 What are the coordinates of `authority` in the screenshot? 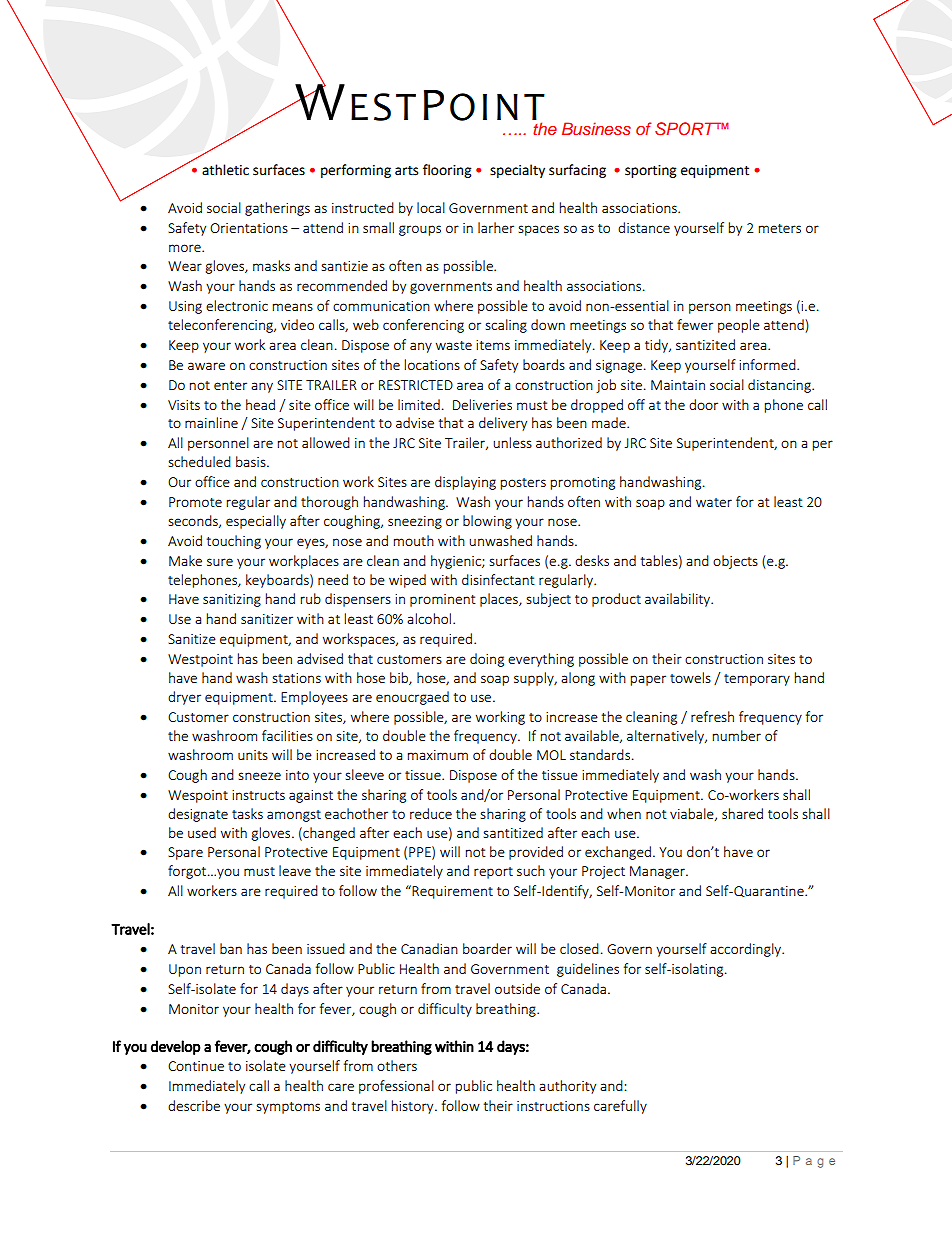 It's located at (567, 1087).
